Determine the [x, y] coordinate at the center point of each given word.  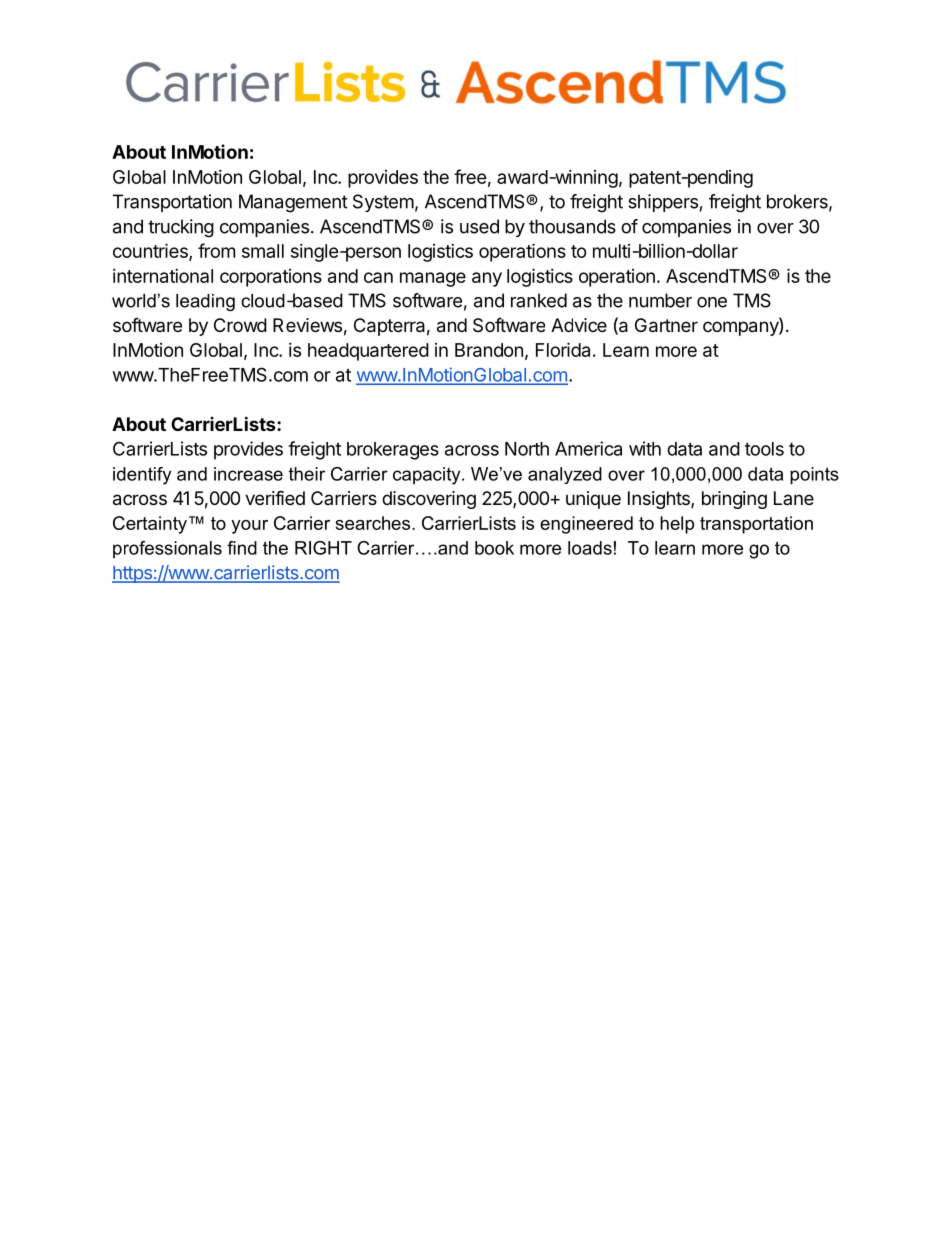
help [677, 525]
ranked [539, 300]
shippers [663, 203]
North [527, 449]
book [494, 548]
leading [205, 302]
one [712, 302]
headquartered [368, 352]
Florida [563, 349]
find [242, 548]
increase [248, 474]
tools [764, 449]
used [479, 226]
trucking [181, 228]
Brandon [489, 350]
